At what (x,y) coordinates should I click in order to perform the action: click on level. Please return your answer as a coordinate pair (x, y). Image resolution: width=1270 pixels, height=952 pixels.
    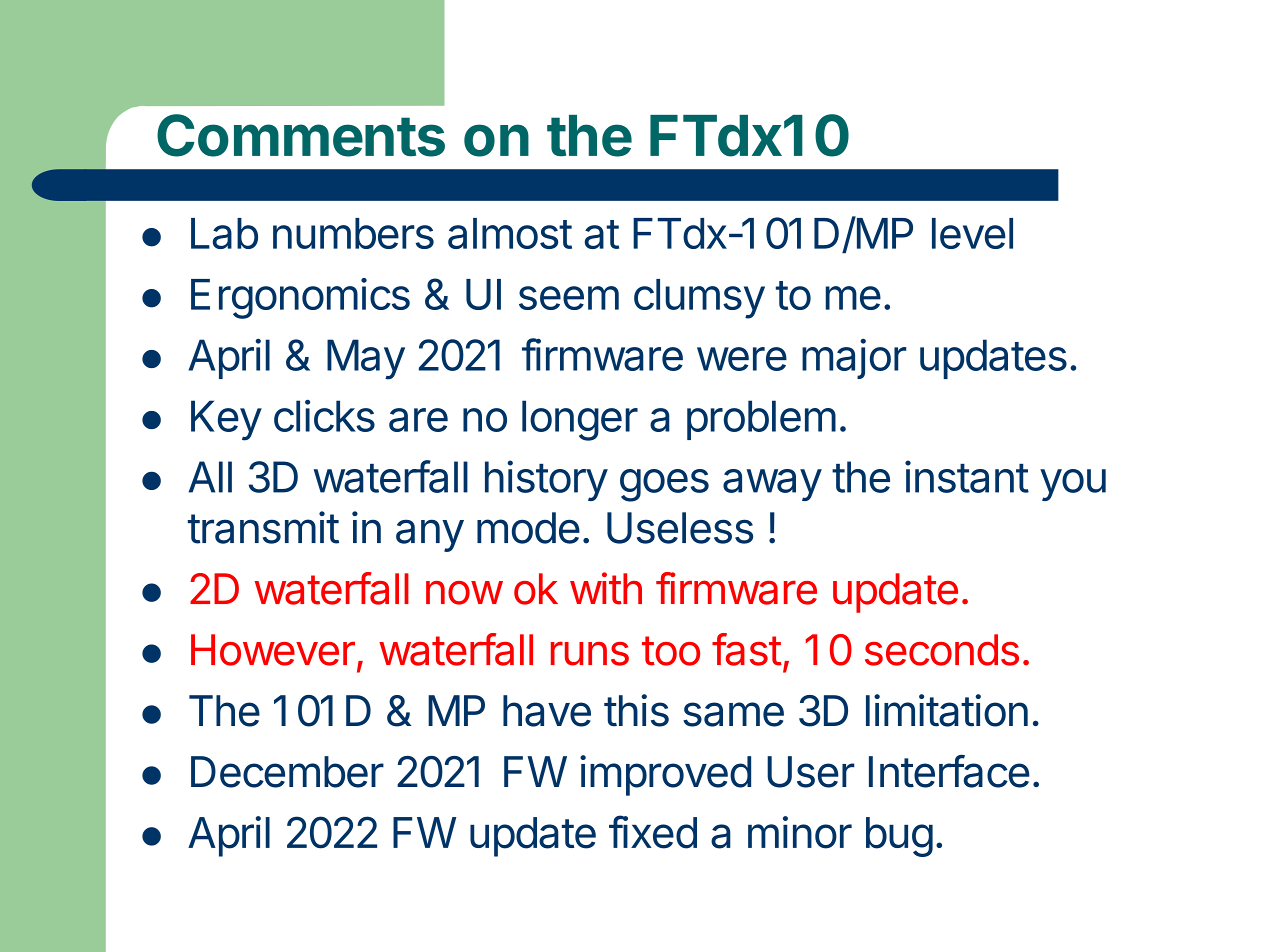
    Looking at the image, I should click on (972, 233).
